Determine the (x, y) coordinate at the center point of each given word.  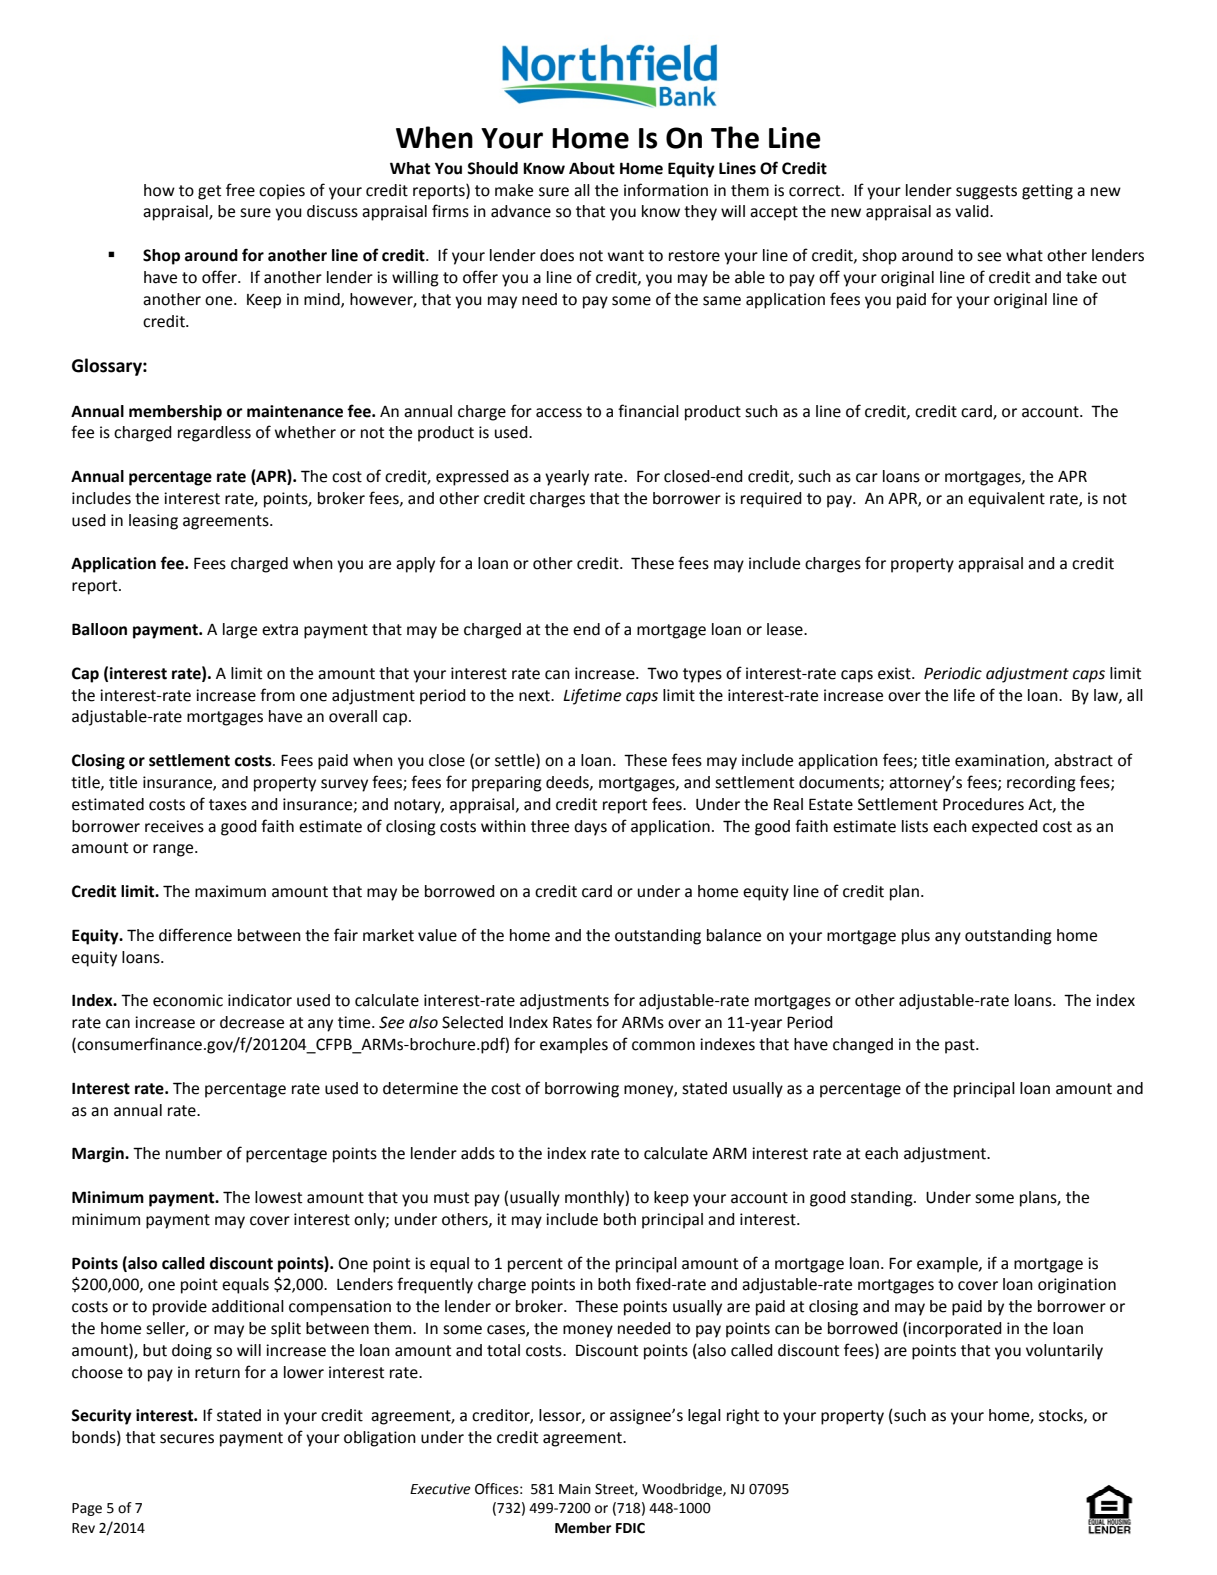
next (535, 696)
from (277, 695)
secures (187, 1439)
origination (1077, 1286)
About (592, 168)
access (559, 413)
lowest (278, 1197)
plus (916, 937)
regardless (214, 434)
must (451, 1198)
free (240, 190)
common (663, 1046)
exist (895, 673)
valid (973, 211)
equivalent (1006, 500)
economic (188, 1000)
